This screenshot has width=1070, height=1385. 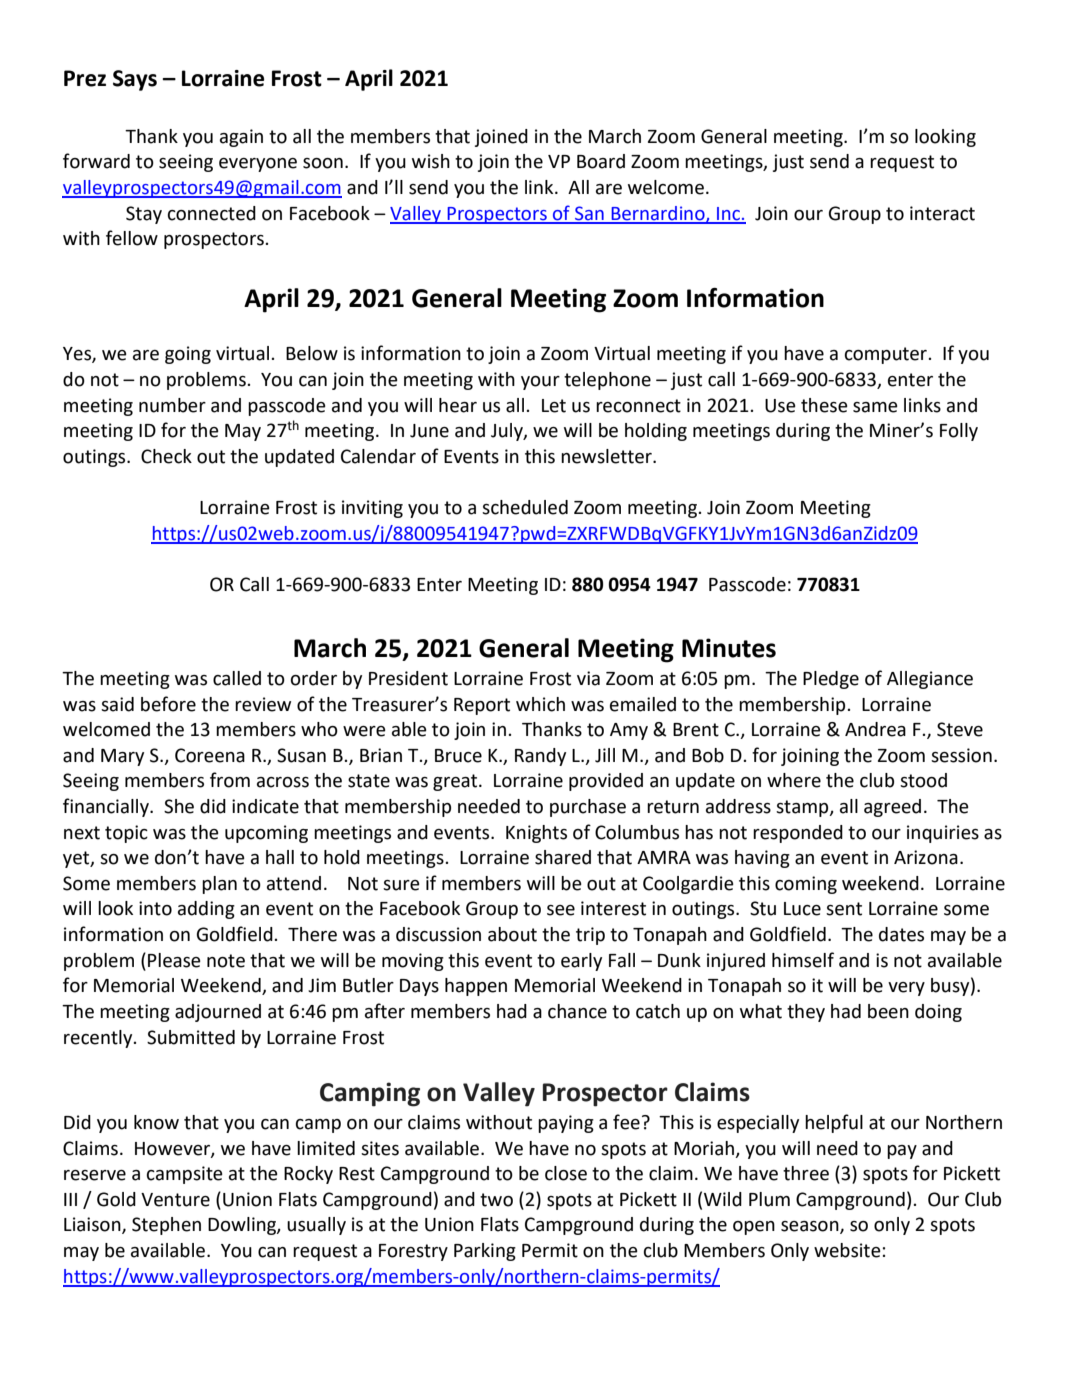 I want to click on Pledge, so click(x=831, y=680).
